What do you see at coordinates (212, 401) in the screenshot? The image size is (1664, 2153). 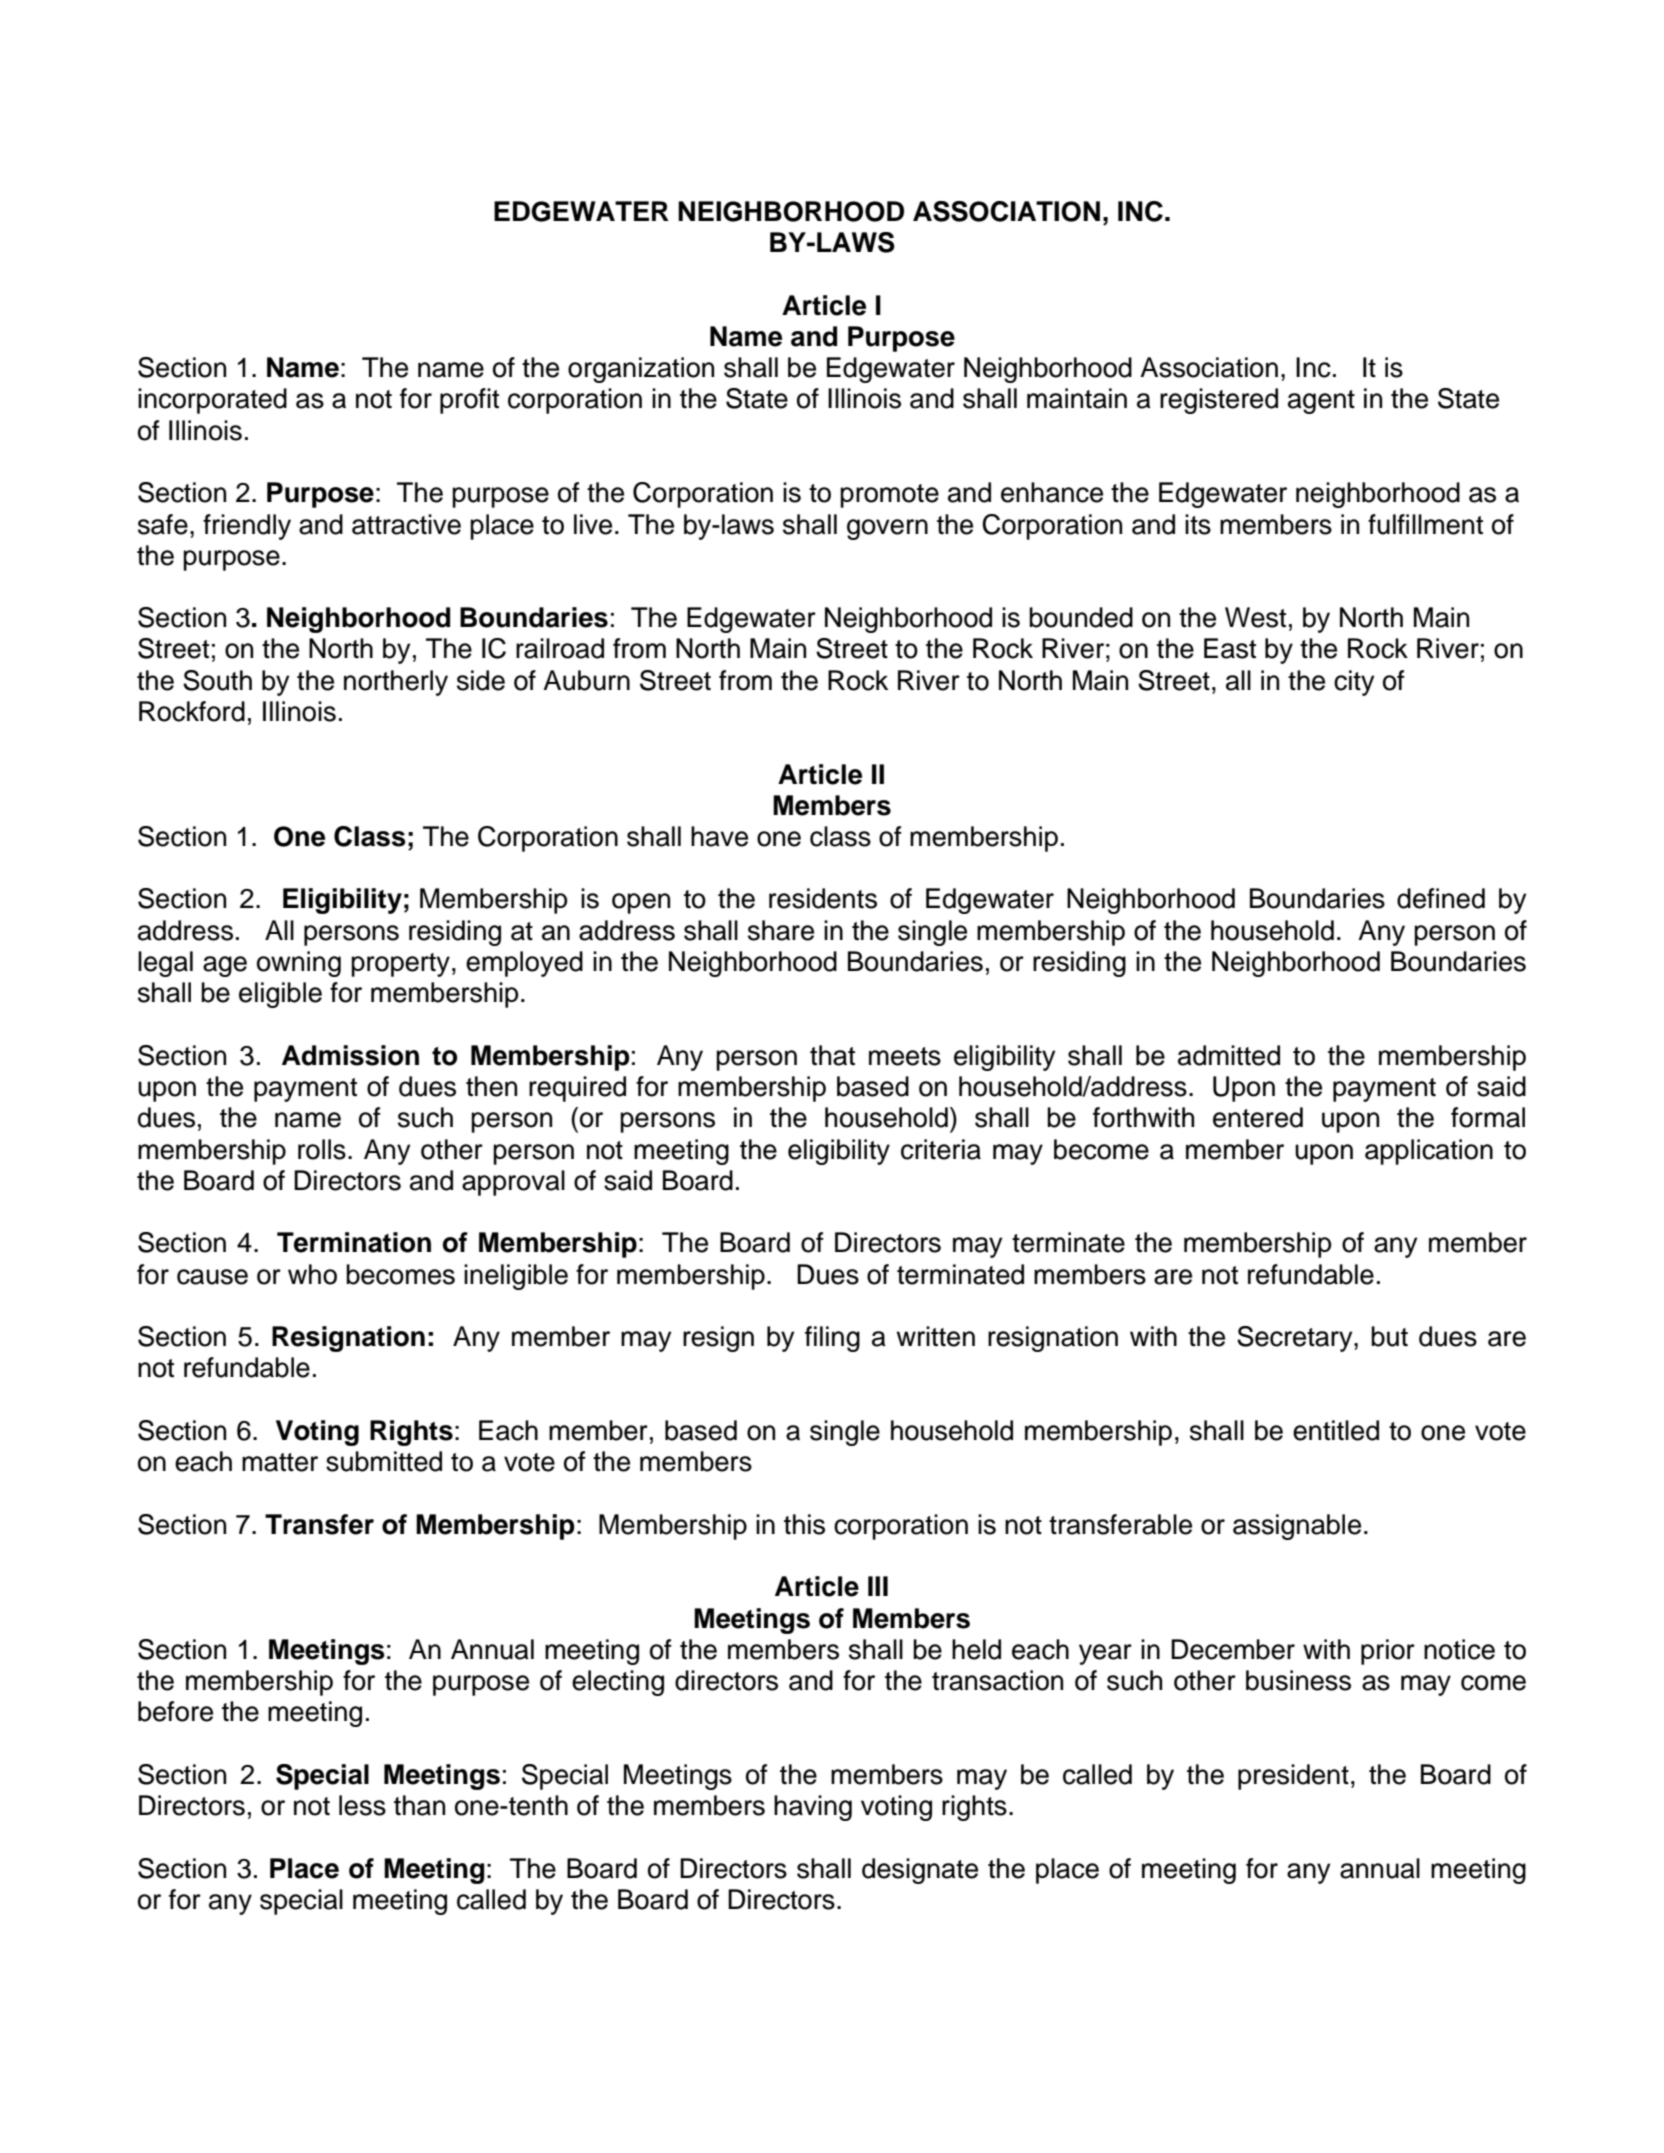 I see `incorporated` at bounding box center [212, 401].
